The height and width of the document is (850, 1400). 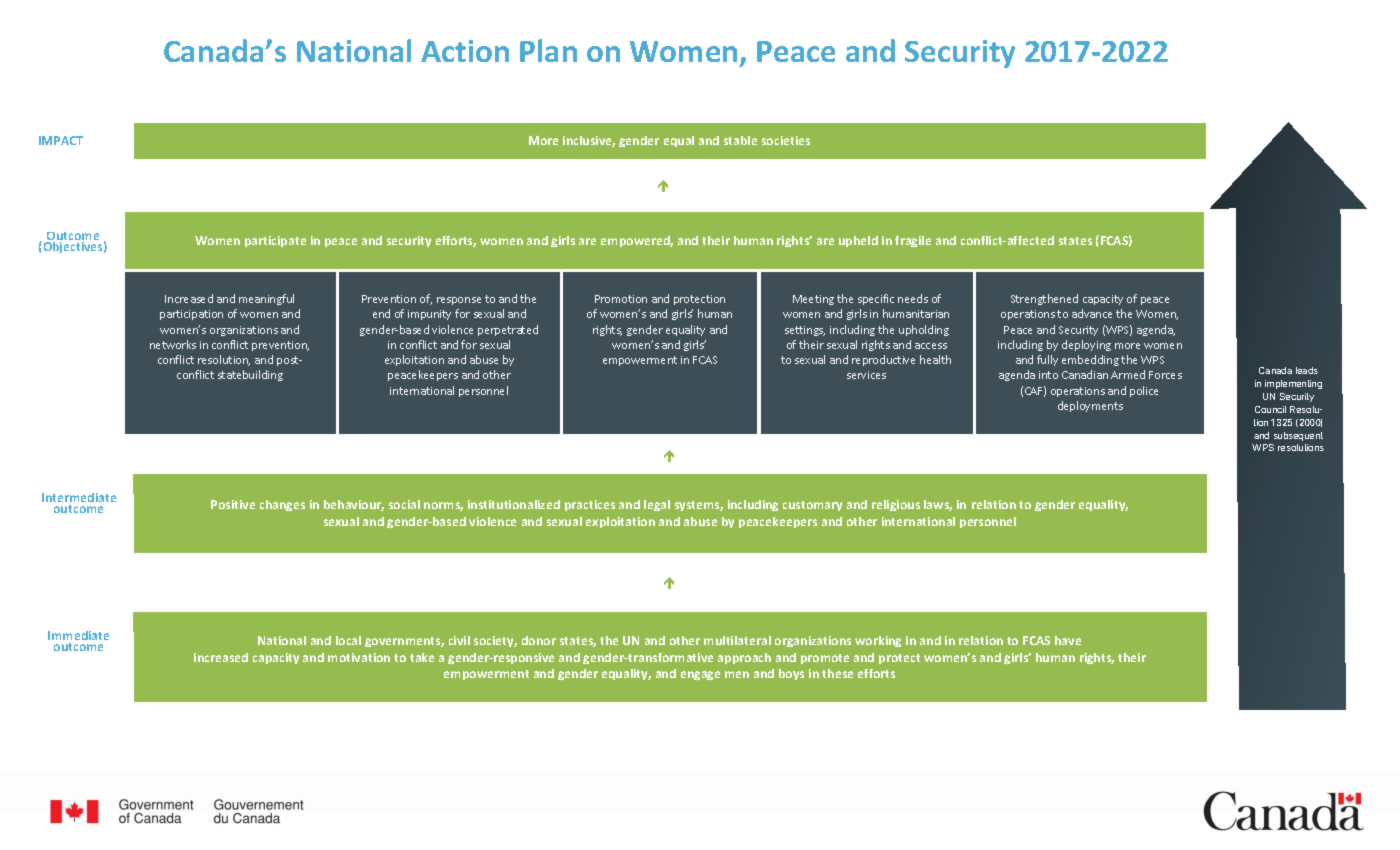 I want to click on networks, so click(x=173, y=344).
